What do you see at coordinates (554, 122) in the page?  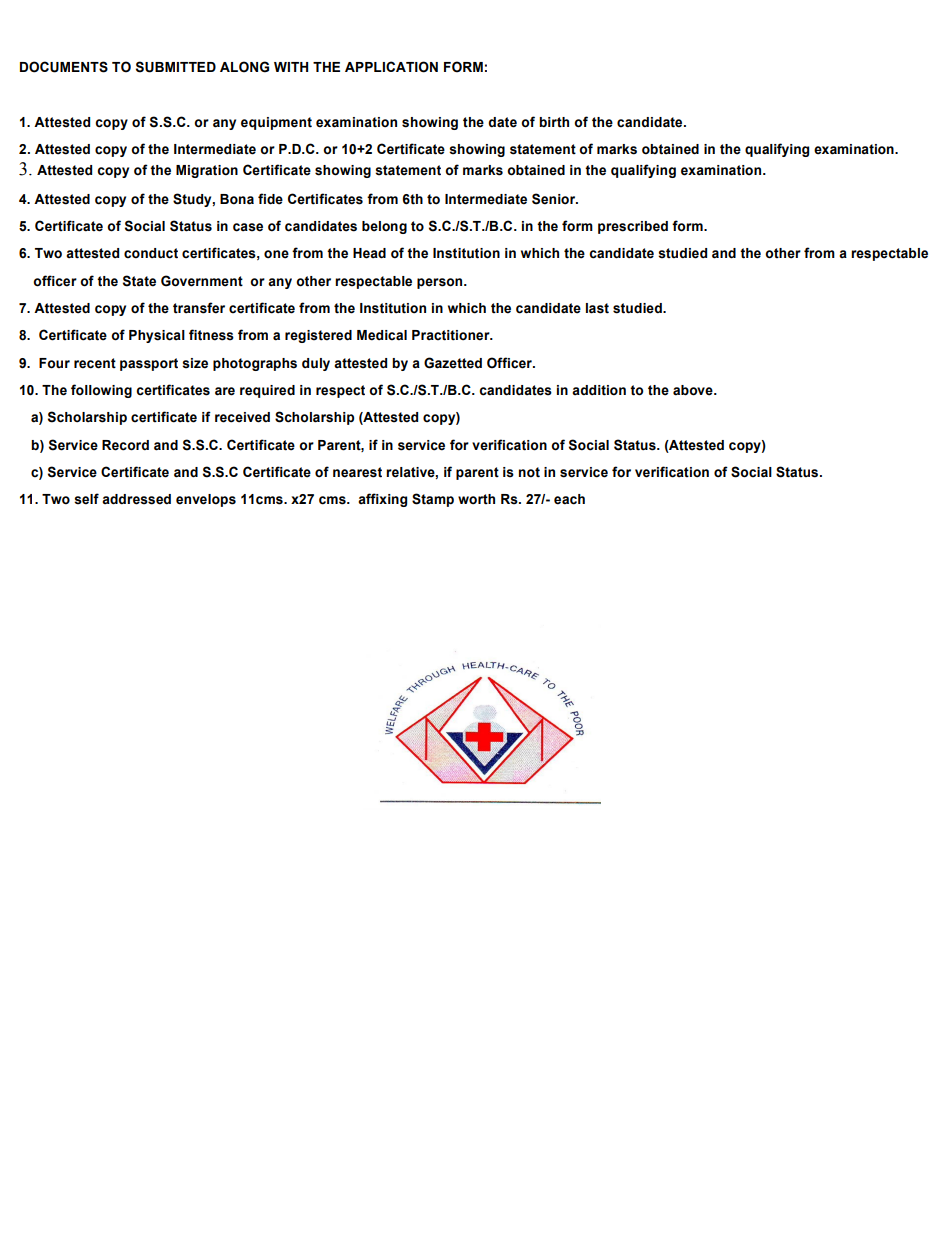 I see `birth` at bounding box center [554, 122].
